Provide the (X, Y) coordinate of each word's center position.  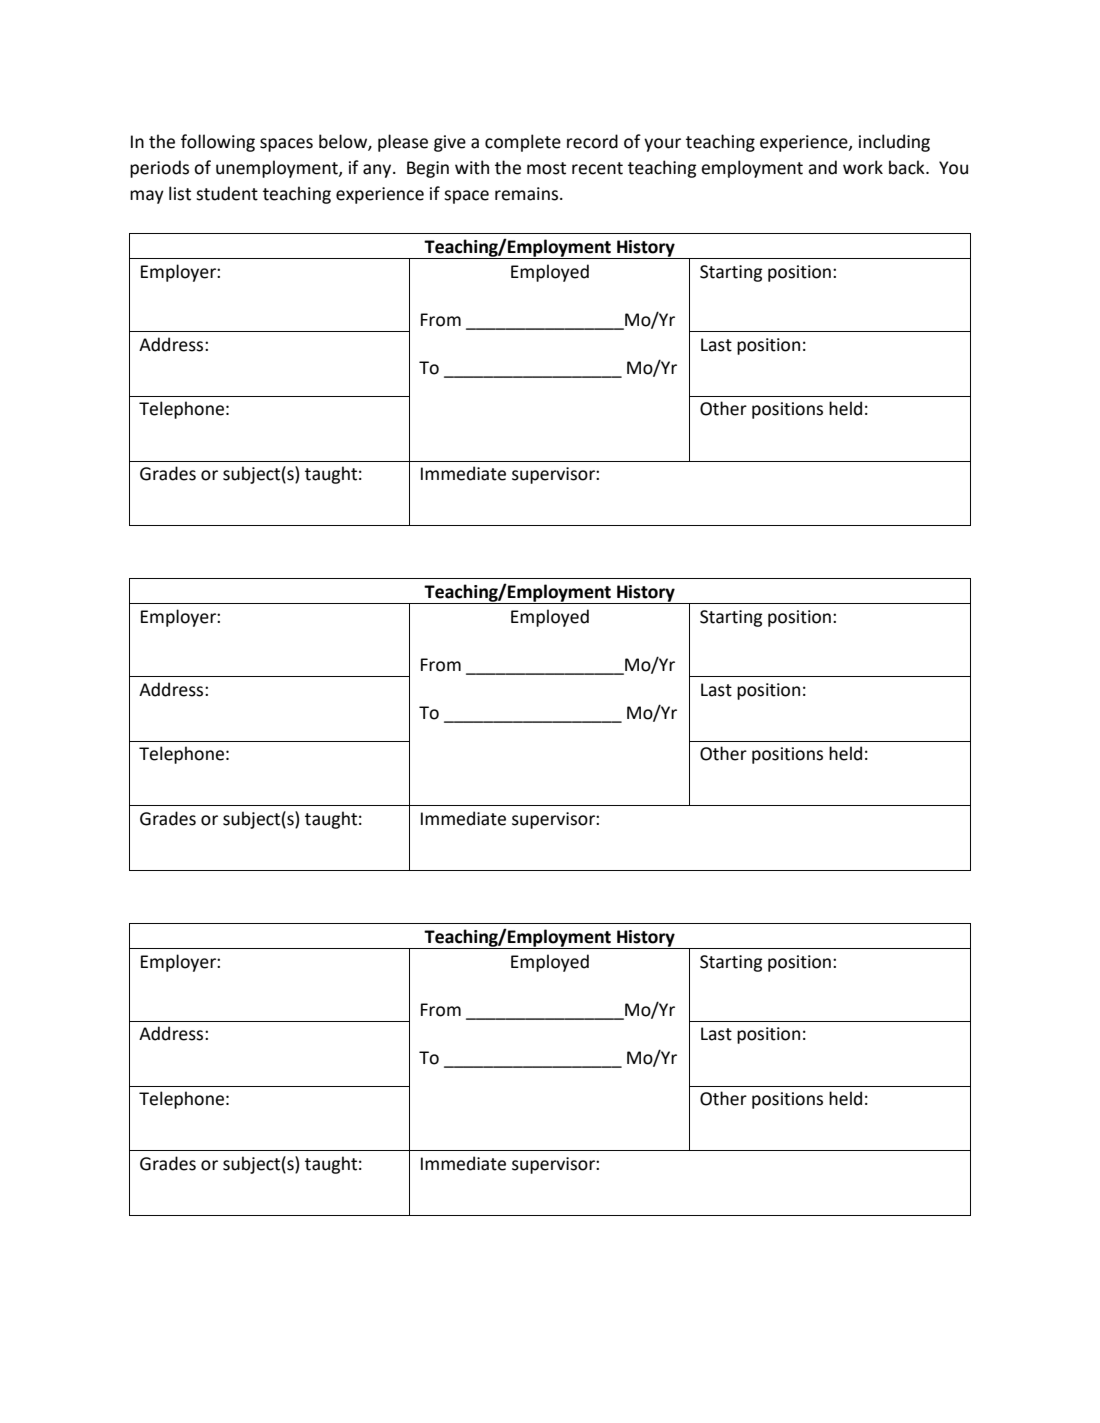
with (472, 167)
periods (159, 169)
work (863, 167)
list (180, 193)
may (147, 197)
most (546, 168)
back (908, 167)
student (227, 193)
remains (528, 194)
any (378, 171)
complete (523, 143)
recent (597, 168)
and (822, 167)
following (218, 143)
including (894, 143)
